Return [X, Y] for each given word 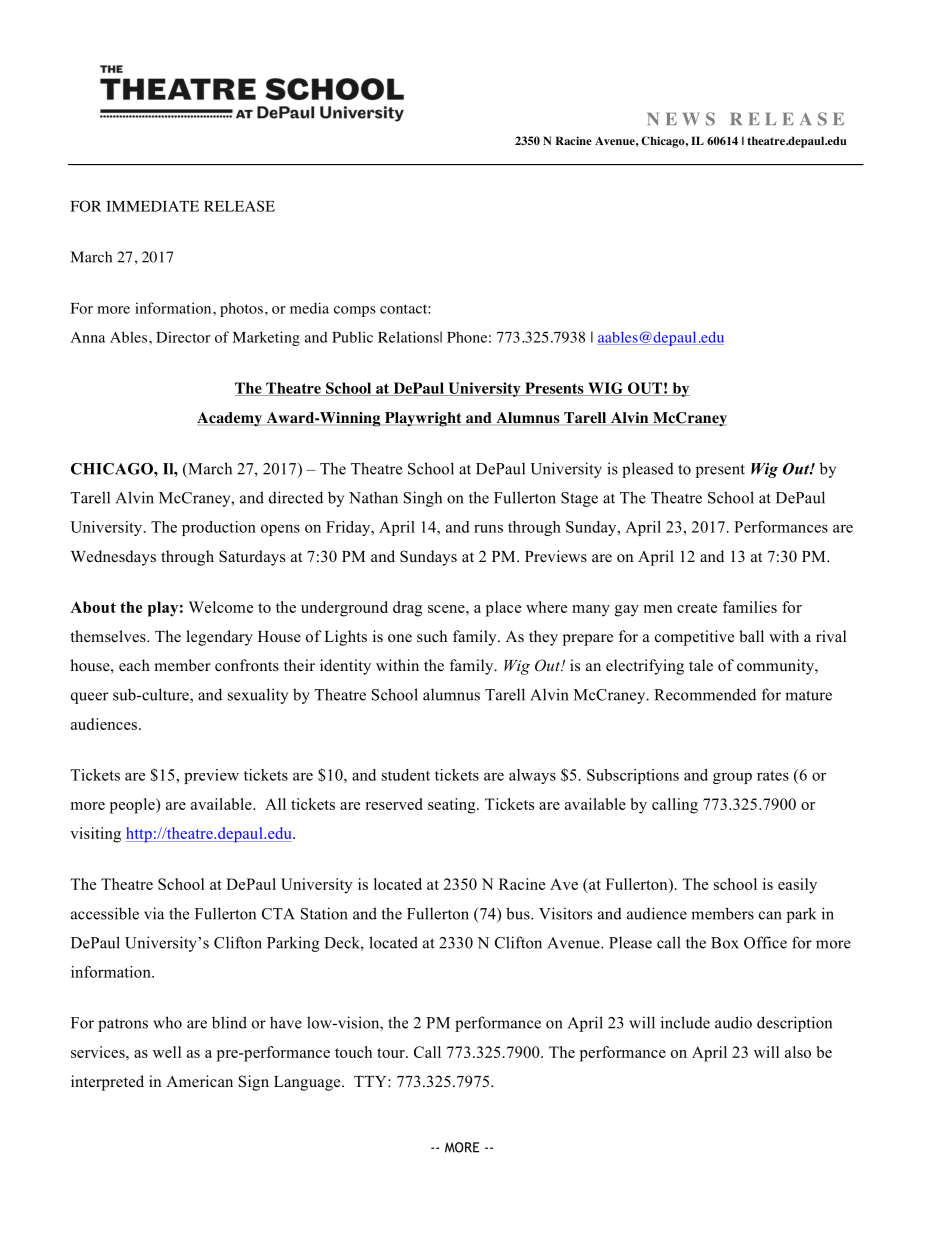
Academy [230, 419]
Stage [579, 499]
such [432, 636]
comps [355, 311]
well [167, 1052]
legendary [219, 638]
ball [751, 636]
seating [453, 806]
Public [352, 337]
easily [797, 886]
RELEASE [239, 206]
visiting [95, 835]
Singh [423, 499]
